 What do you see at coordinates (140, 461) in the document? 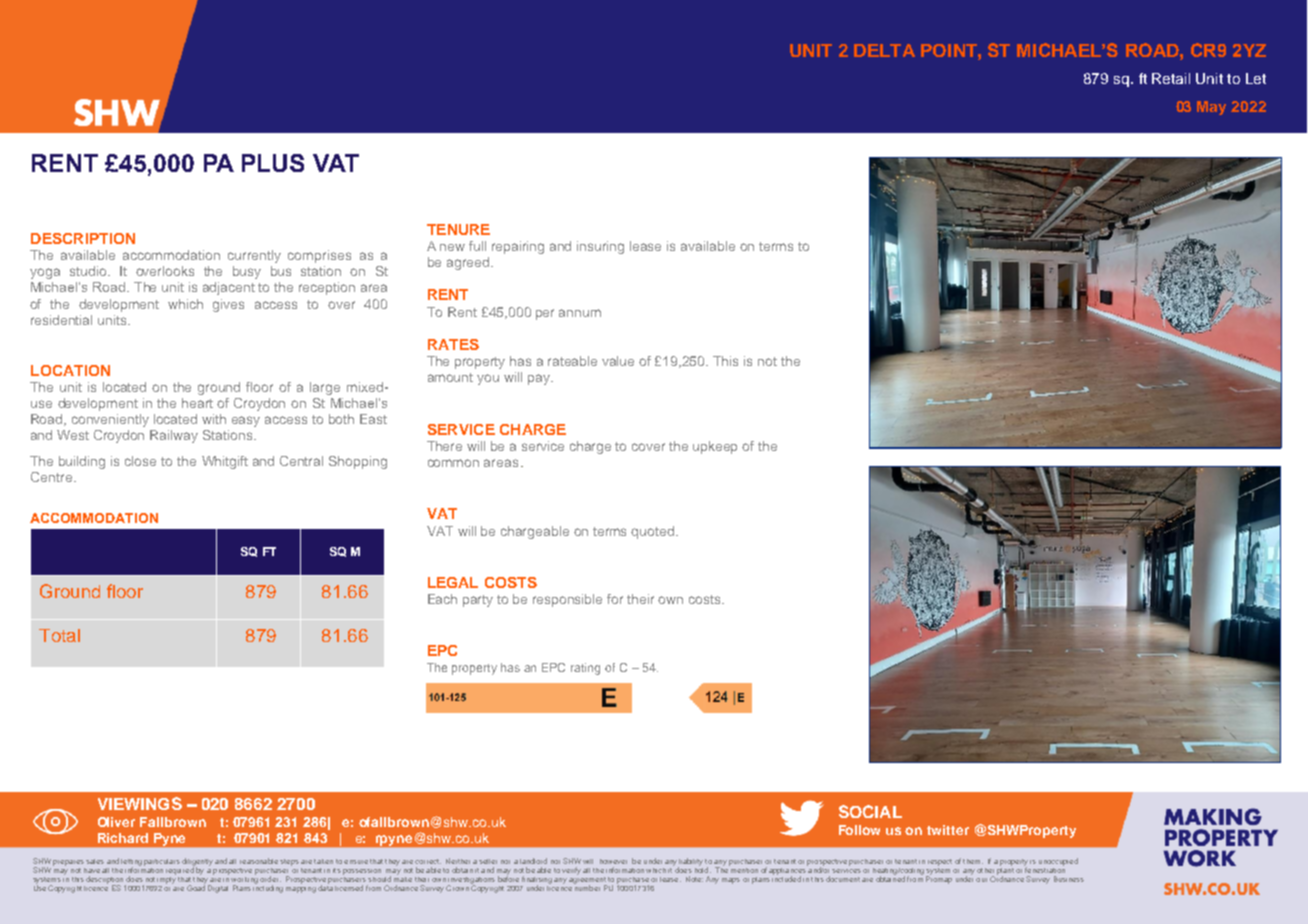
I see `close` at bounding box center [140, 461].
